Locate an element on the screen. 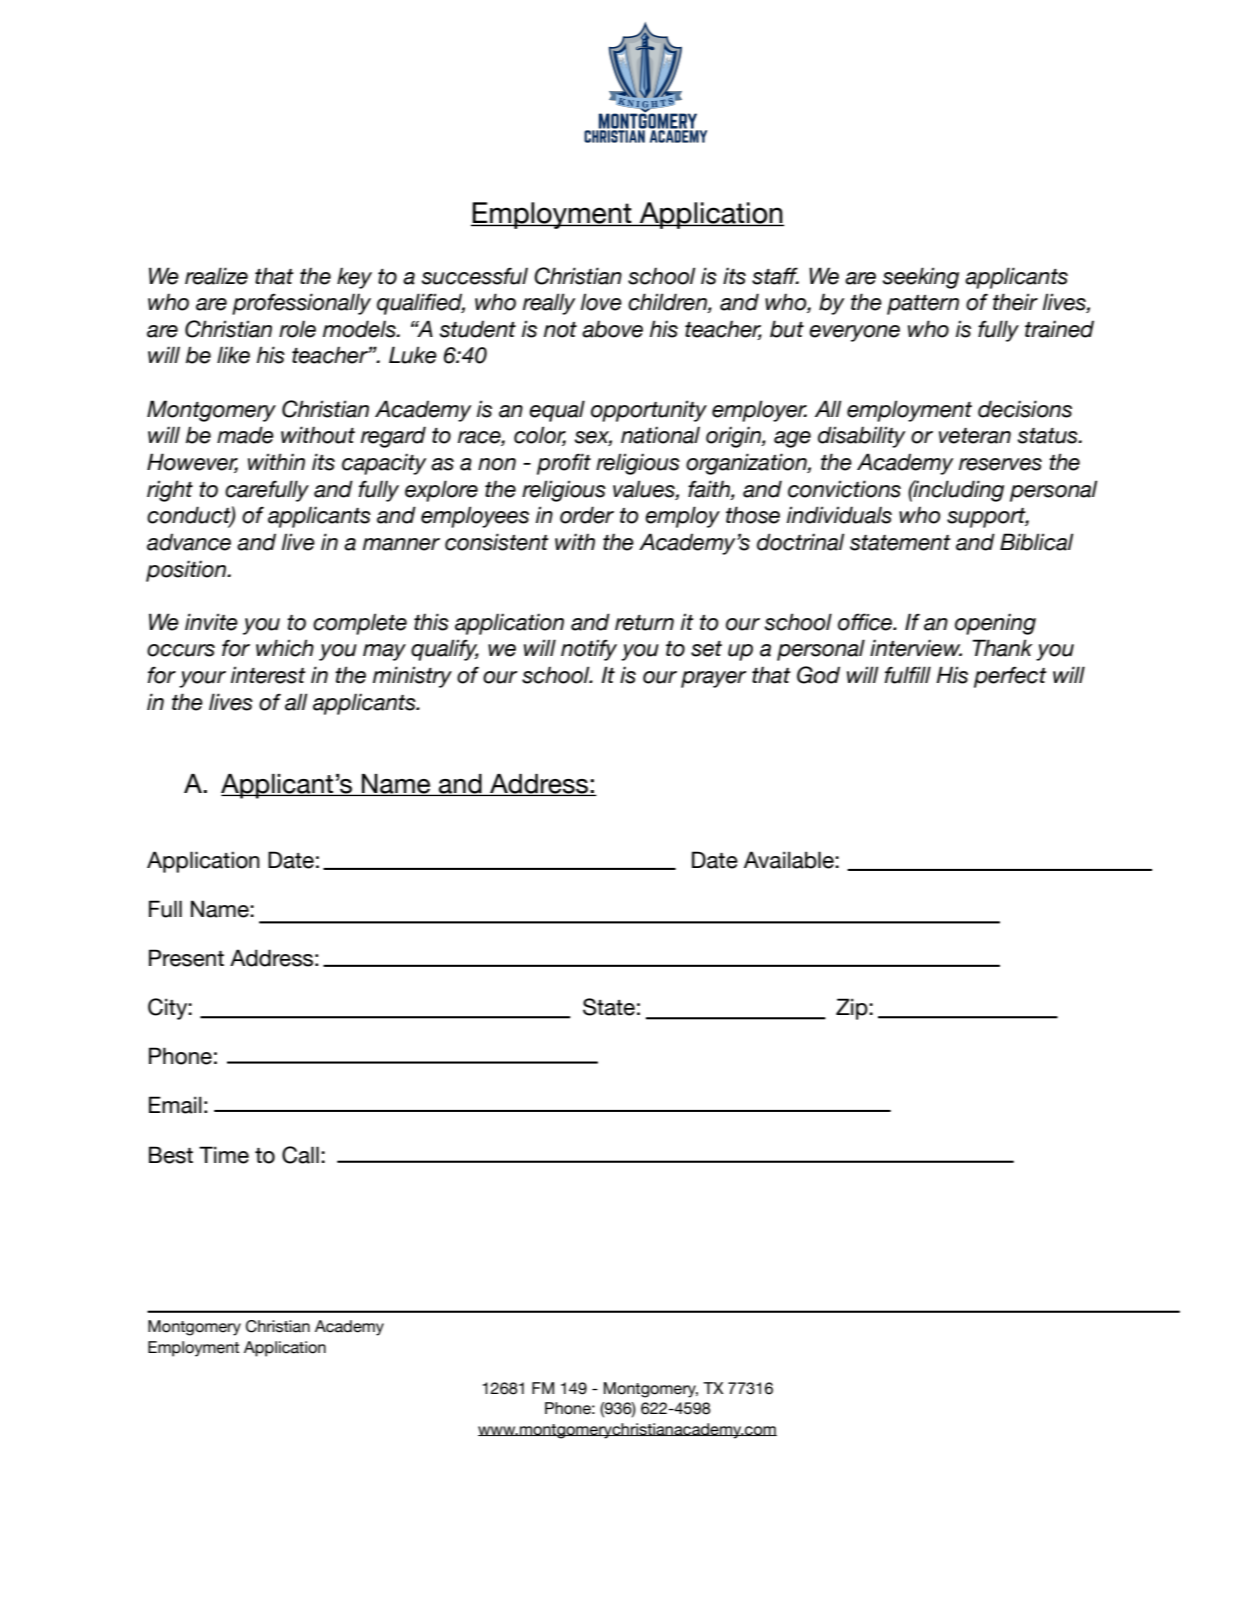 The image size is (1255, 1623). love is located at coordinates (601, 302).
